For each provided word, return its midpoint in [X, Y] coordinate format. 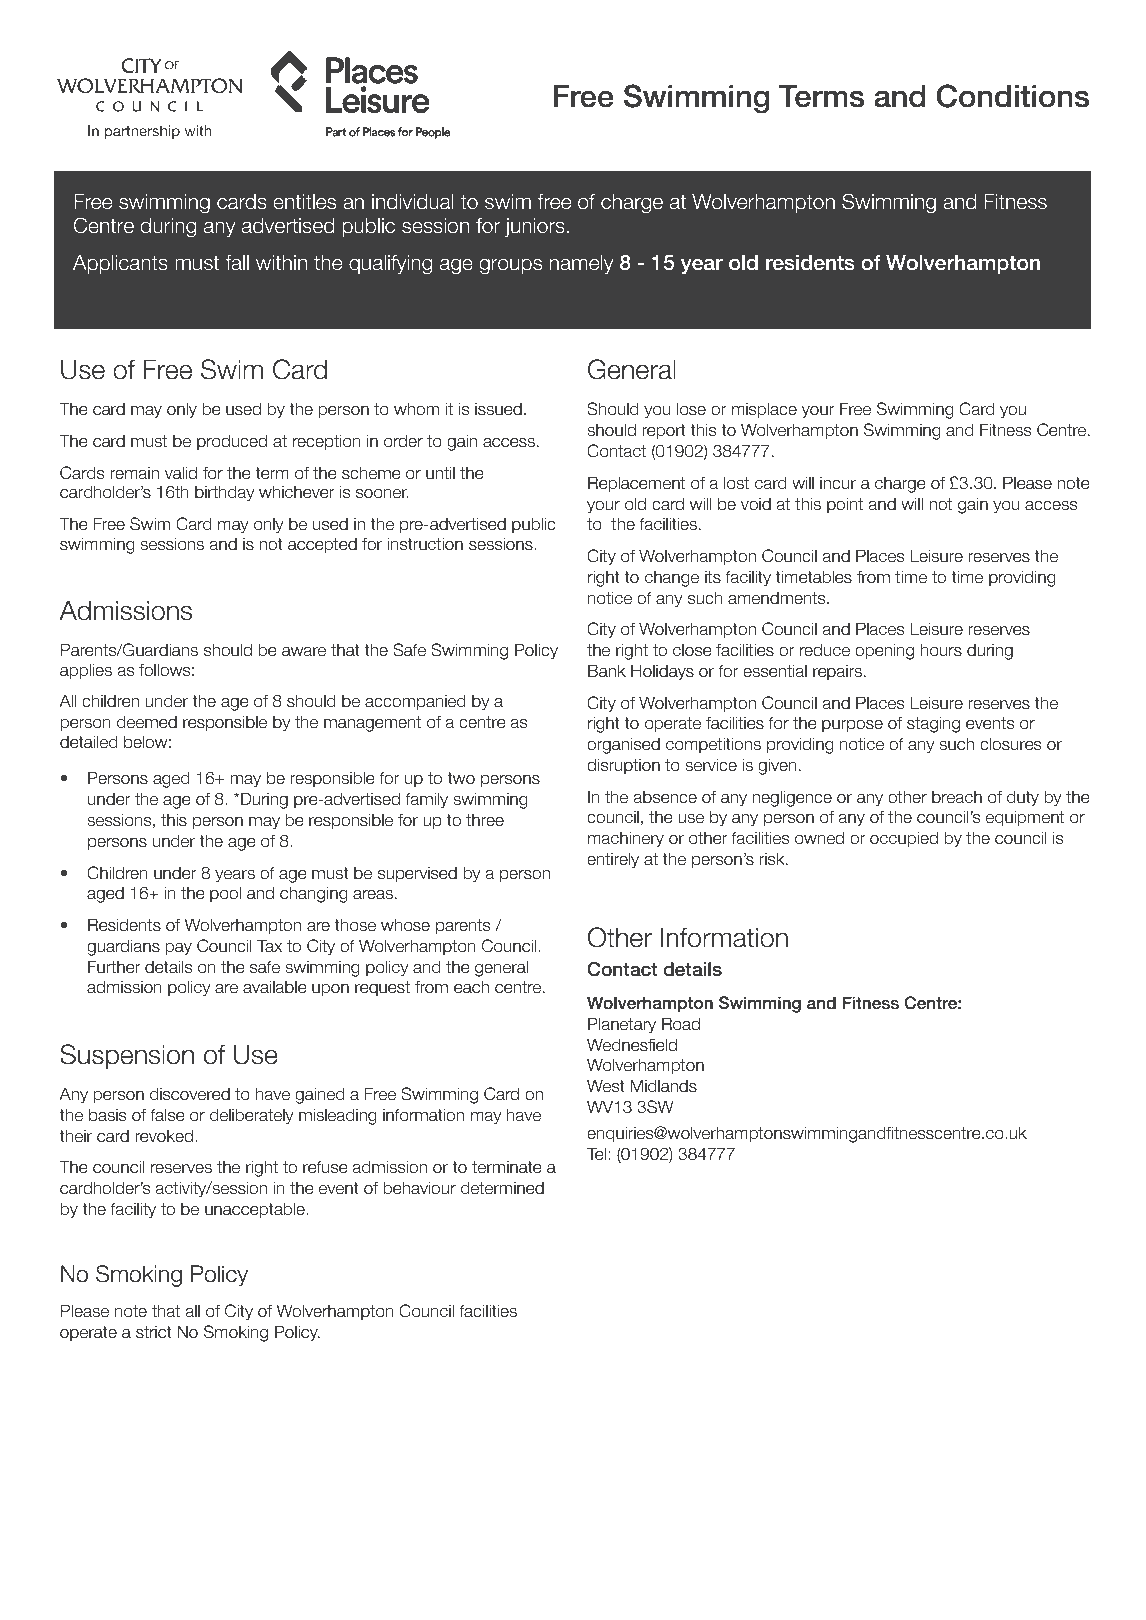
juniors [535, 227]
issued [498, 409]
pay [178, 949]
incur [838, 483]
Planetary [622, 1025]
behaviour [419, 1188]
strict [154, 1332]
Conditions [1013, 96]
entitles [304, 202]
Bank [607, 671]
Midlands [663, 1086]
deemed [147, 722]
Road [681, 1024]
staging [933, 724]
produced [232, 442]
